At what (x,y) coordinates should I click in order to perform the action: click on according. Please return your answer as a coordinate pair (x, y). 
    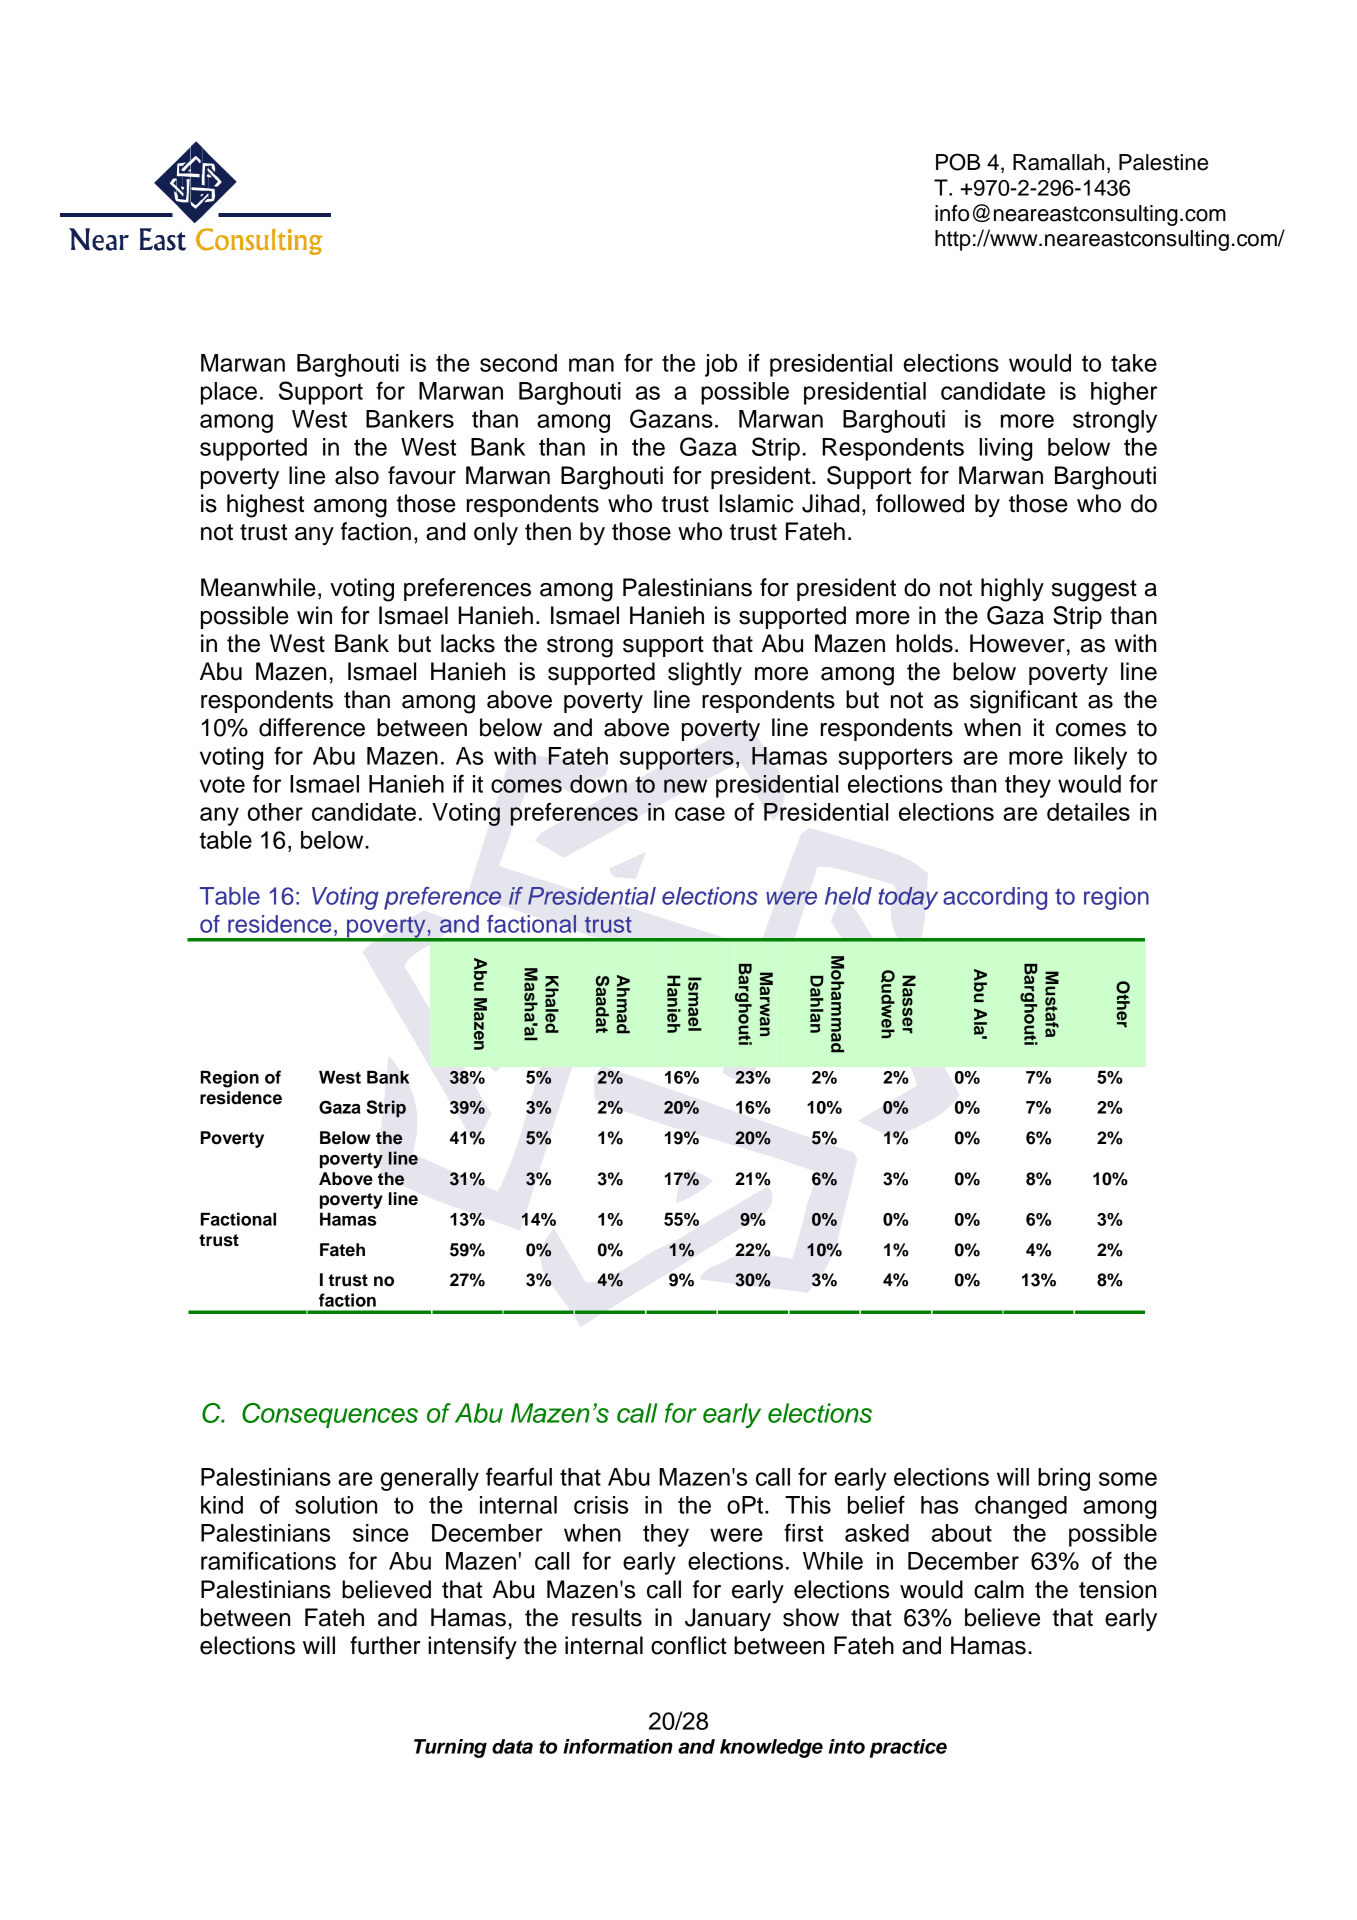
    Looking at the image, I should click on (995, 898).
